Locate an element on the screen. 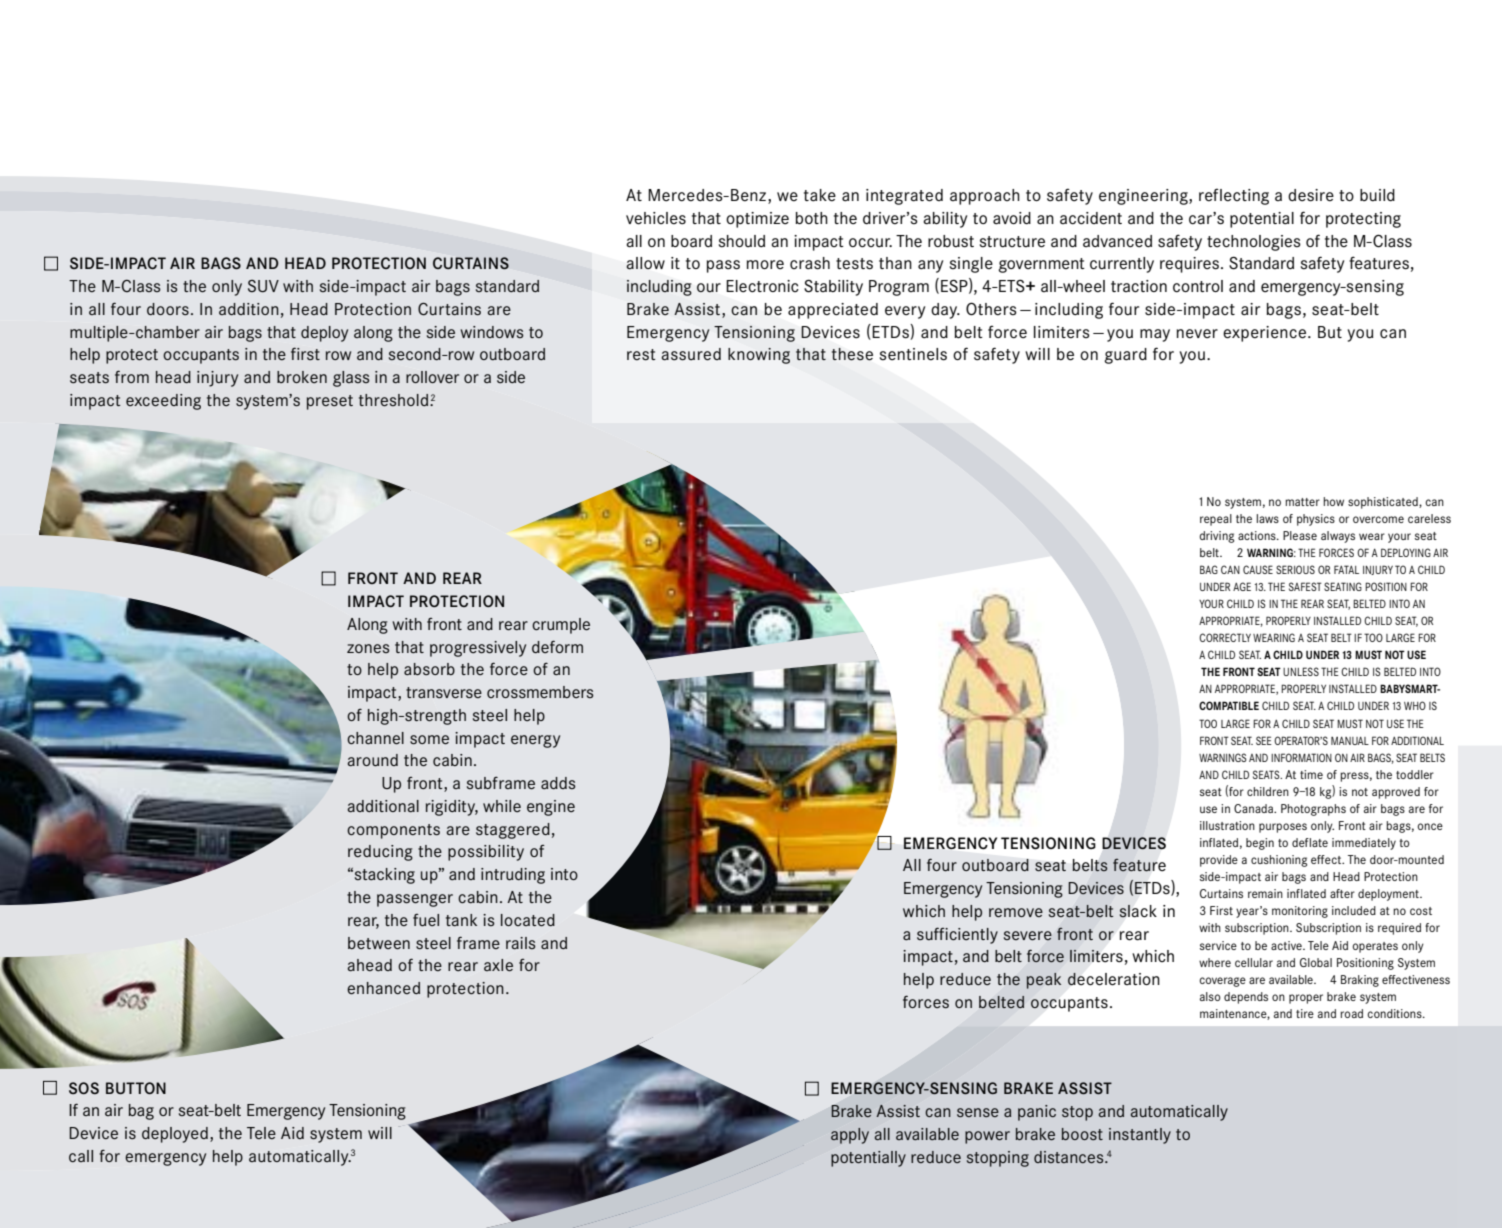 This screenshot has height=1228, width=1502. SUV is located at coordinates (263, 286).
